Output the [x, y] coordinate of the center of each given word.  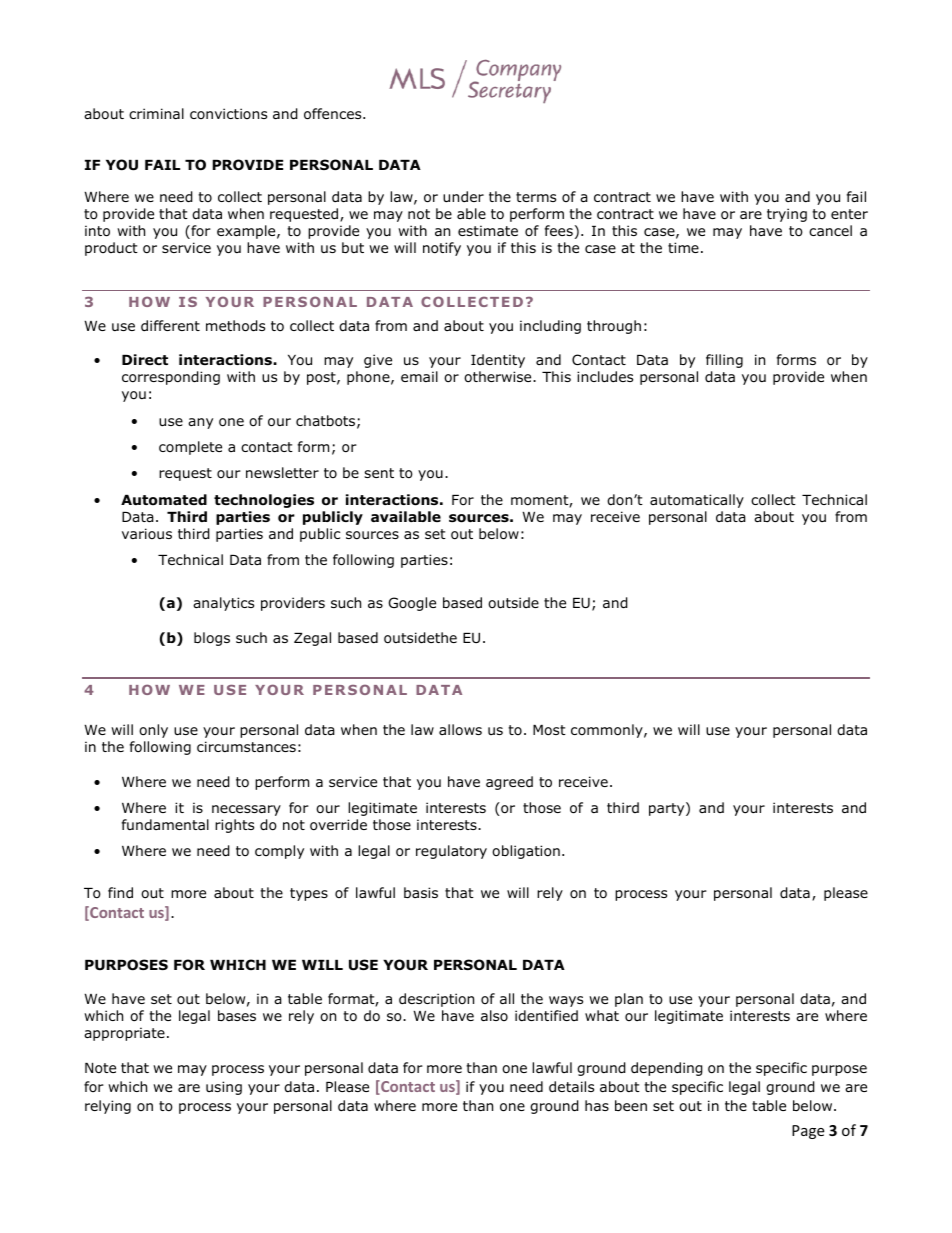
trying [787, 215]
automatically [697, 501]
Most [549, 730]
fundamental [165, 824]
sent [379, 473]
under [463, 196]
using [224, 1088]
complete [190, 448]
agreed [509, 783]
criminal [156, 113]
